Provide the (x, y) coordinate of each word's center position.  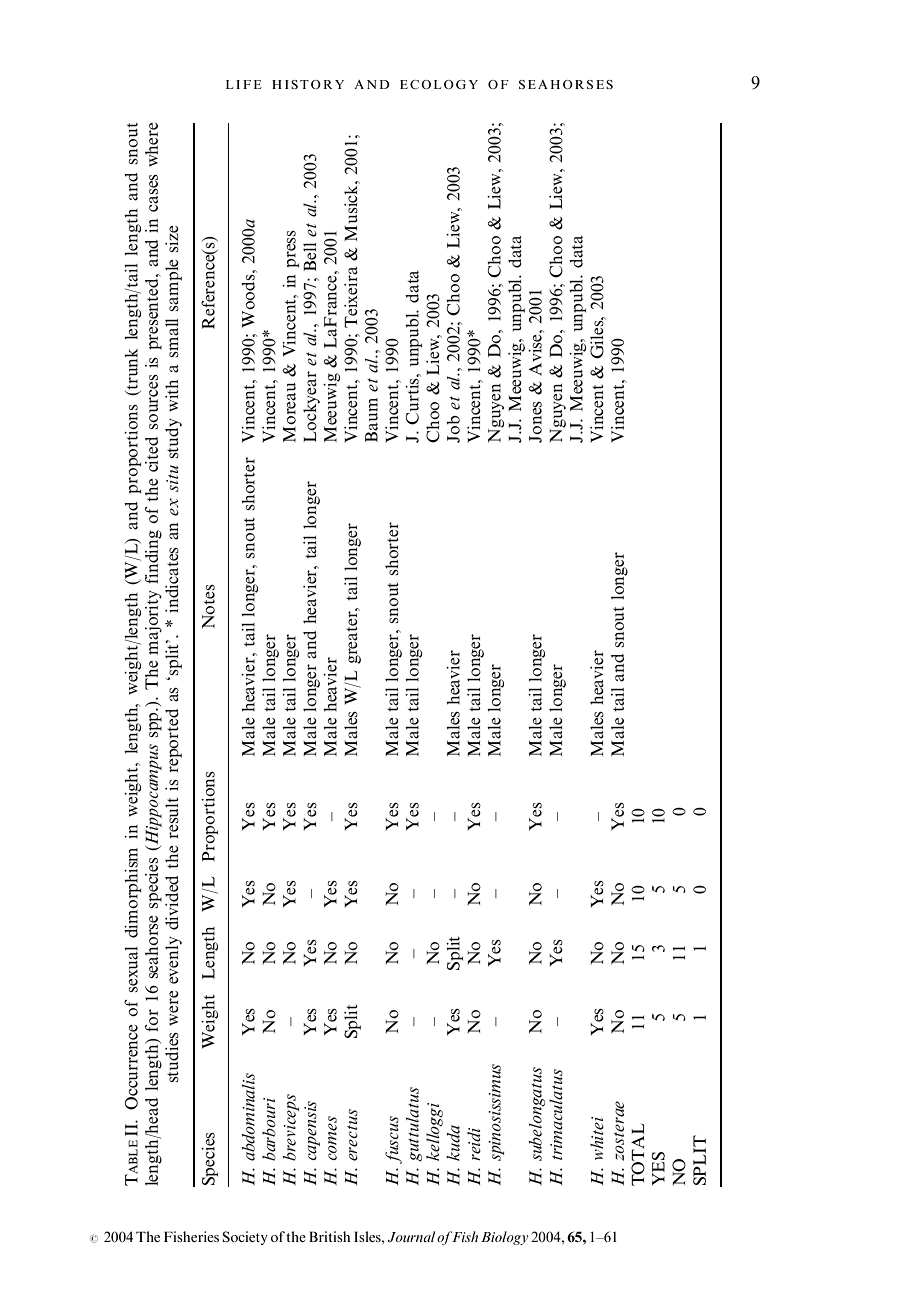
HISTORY (308, 84)
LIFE (244, 84)
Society (245, 1238)
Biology (504, 1238)
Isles (368, 1236)
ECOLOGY (439, 84)
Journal (411, 1237)
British (330, 1236)
